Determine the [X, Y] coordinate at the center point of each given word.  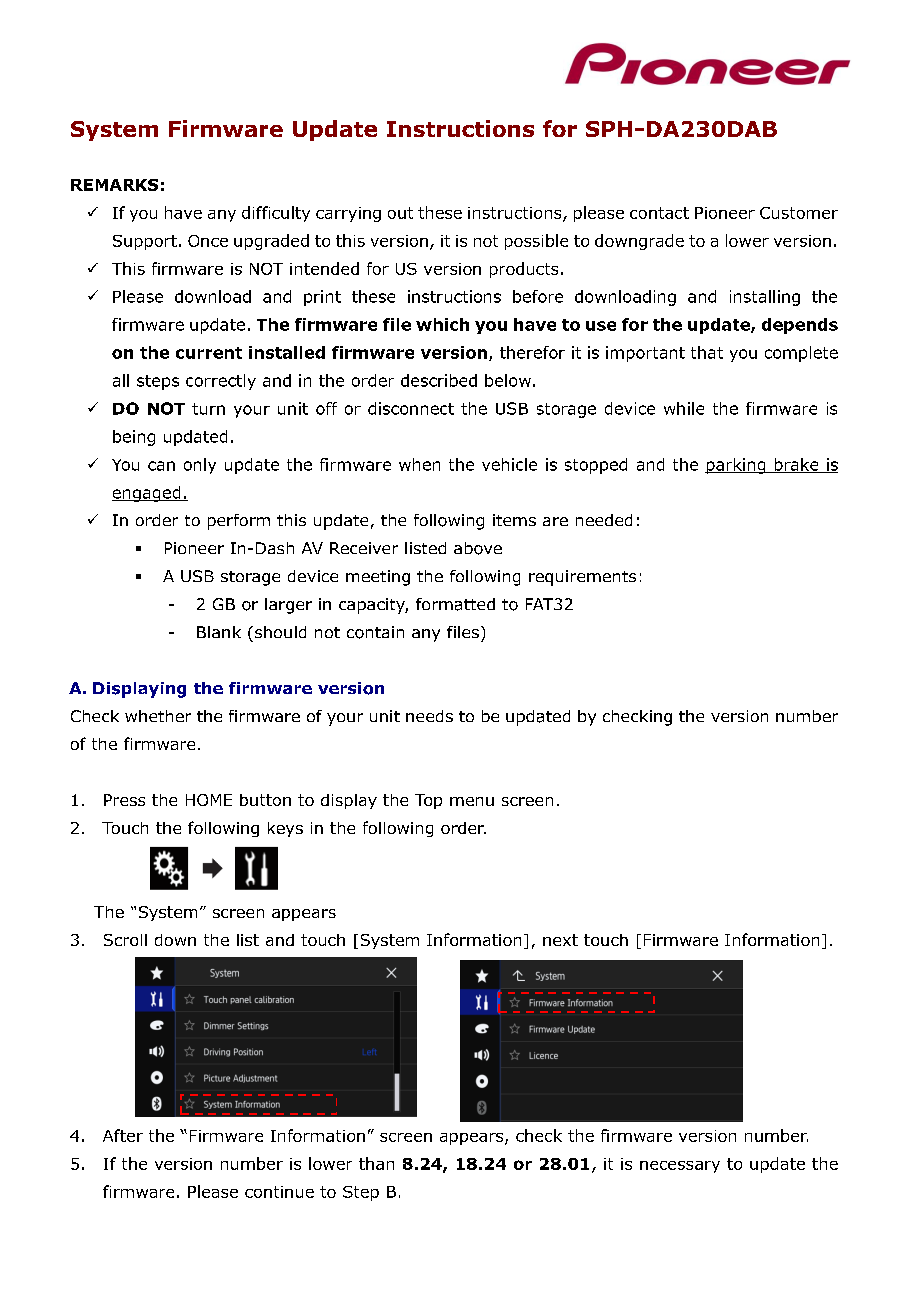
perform [239, 522]
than [376, 1163]
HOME [209, 800]
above [478, 548]
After [123, 1135]
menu [472, 801]
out [400, 213]
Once [208, 241]
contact [659, 213]
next [560, 940]
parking [736, 466]
